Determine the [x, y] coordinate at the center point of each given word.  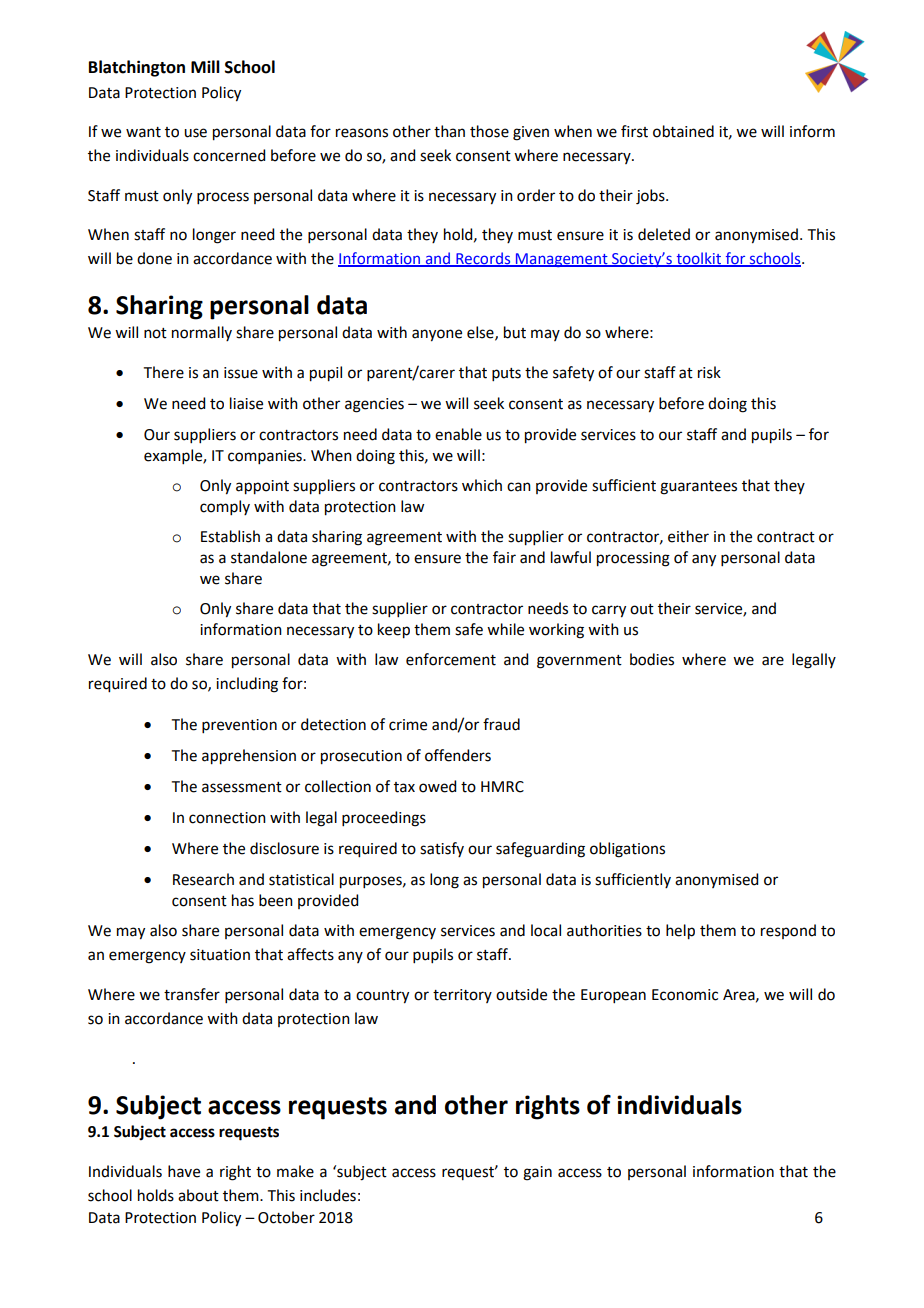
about [198, 1195]
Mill [205, 66]
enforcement [451, 659]
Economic [685, 995]
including [247, 685]
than [449, 131]
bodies [652, 659]
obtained [683, 131]
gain [537, 1173]
